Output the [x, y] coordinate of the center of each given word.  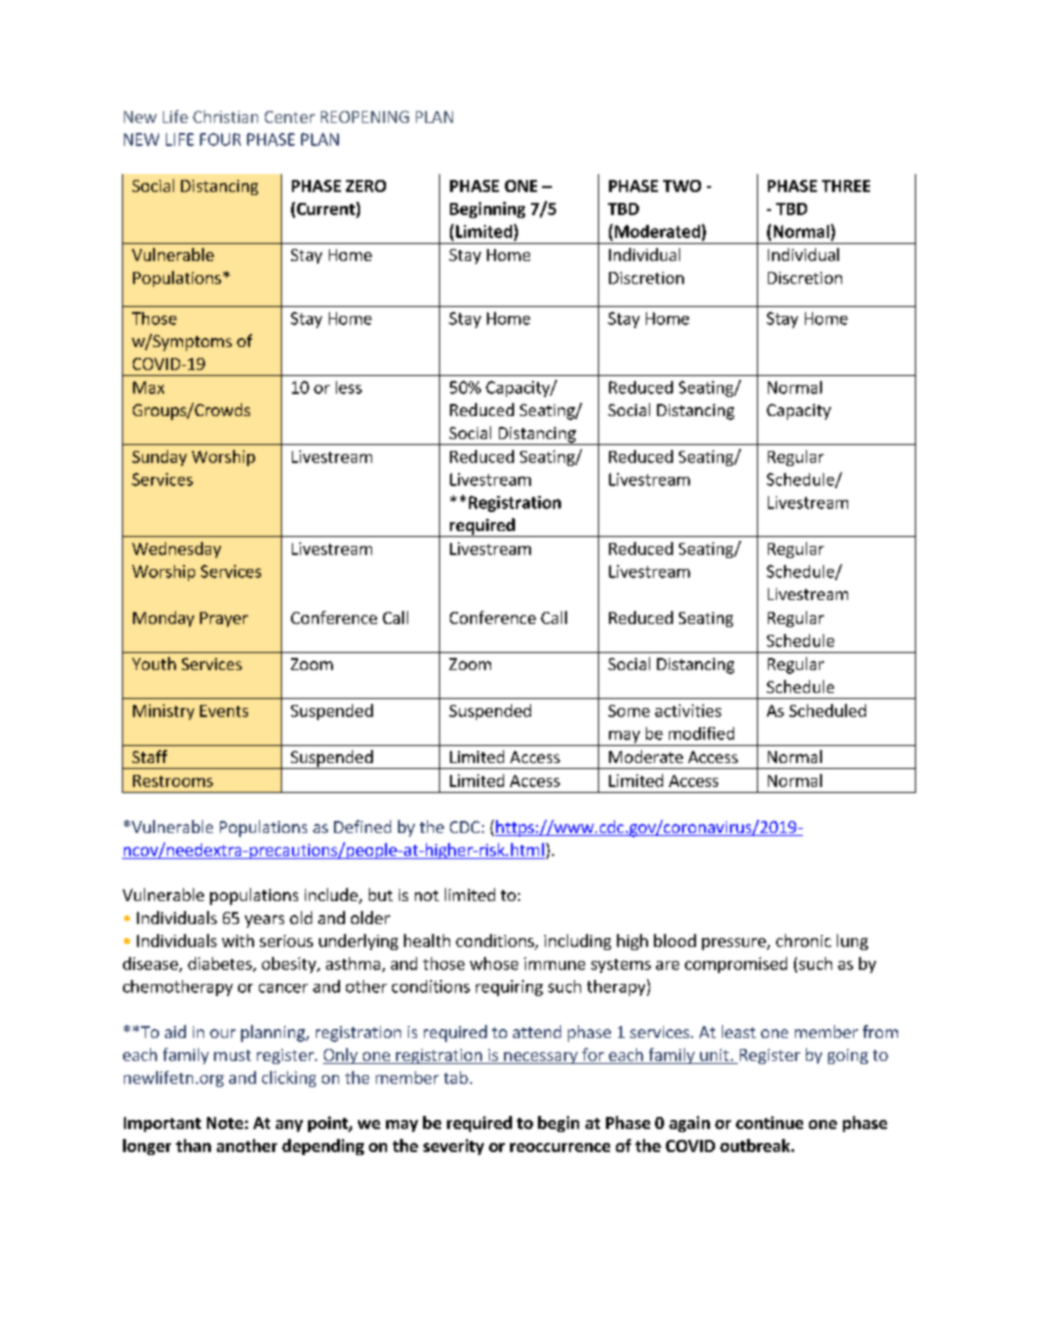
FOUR [220, 139]
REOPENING [365, 117]
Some [629, 711]
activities [688, 710]
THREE [846, 186]
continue [769, 1122]
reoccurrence [560, 1147]
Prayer [224, 619]
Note [225, 1123]
